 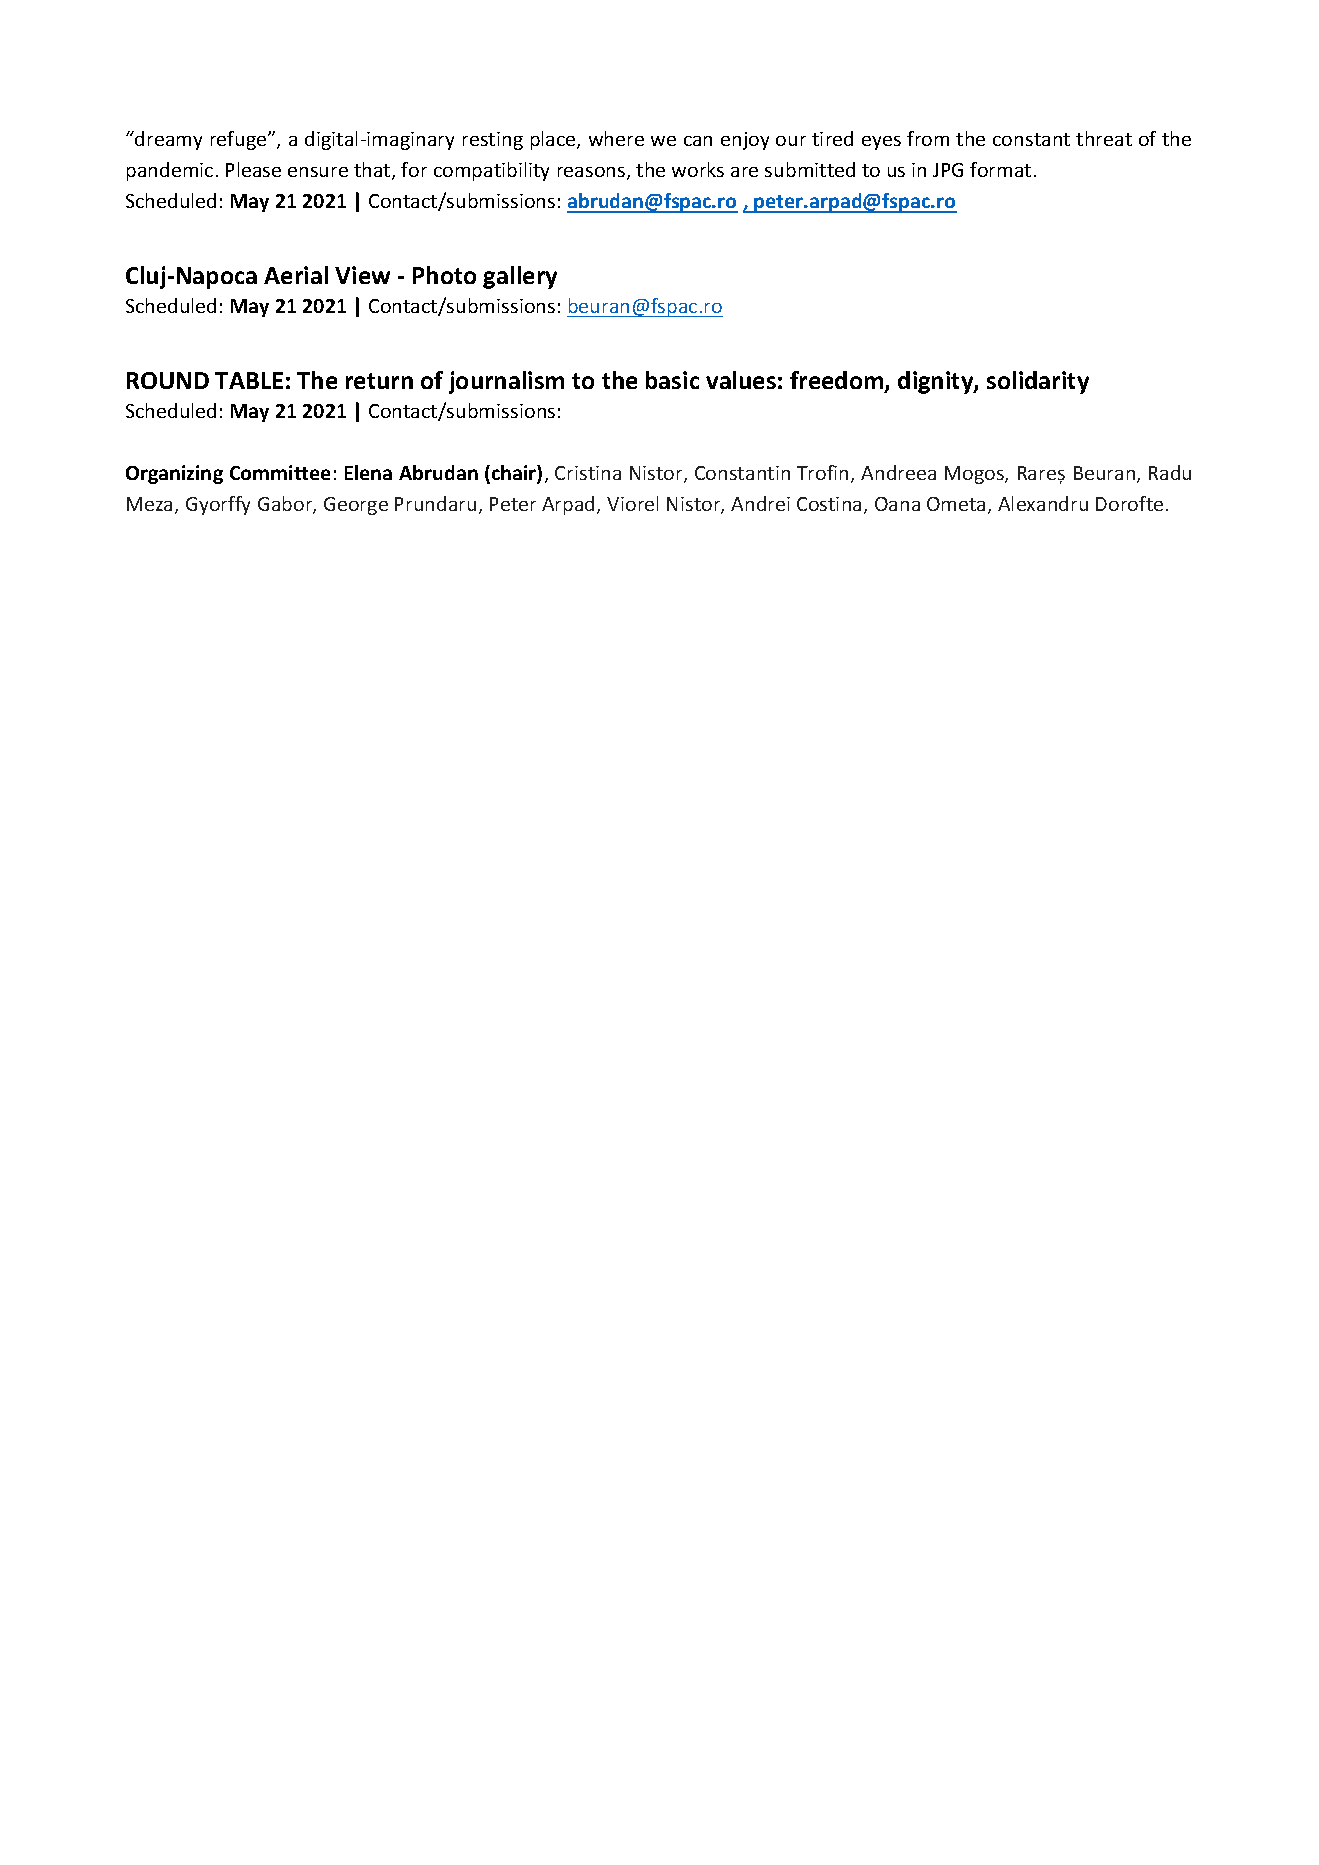 I want to click on solidarity, so click(x=1038, y=382).
